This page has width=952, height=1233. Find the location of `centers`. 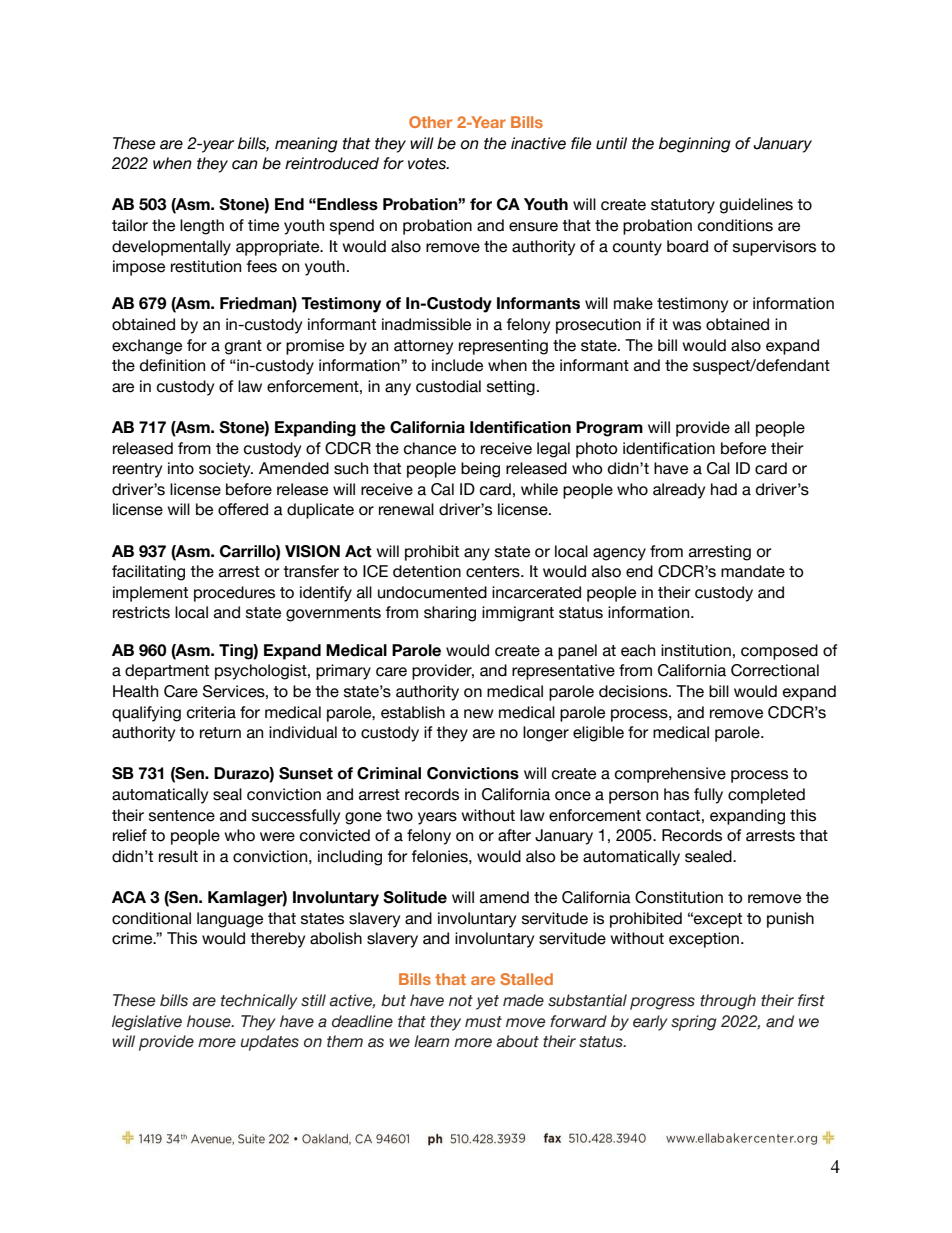

centers is located at coordinates (494, 572).
